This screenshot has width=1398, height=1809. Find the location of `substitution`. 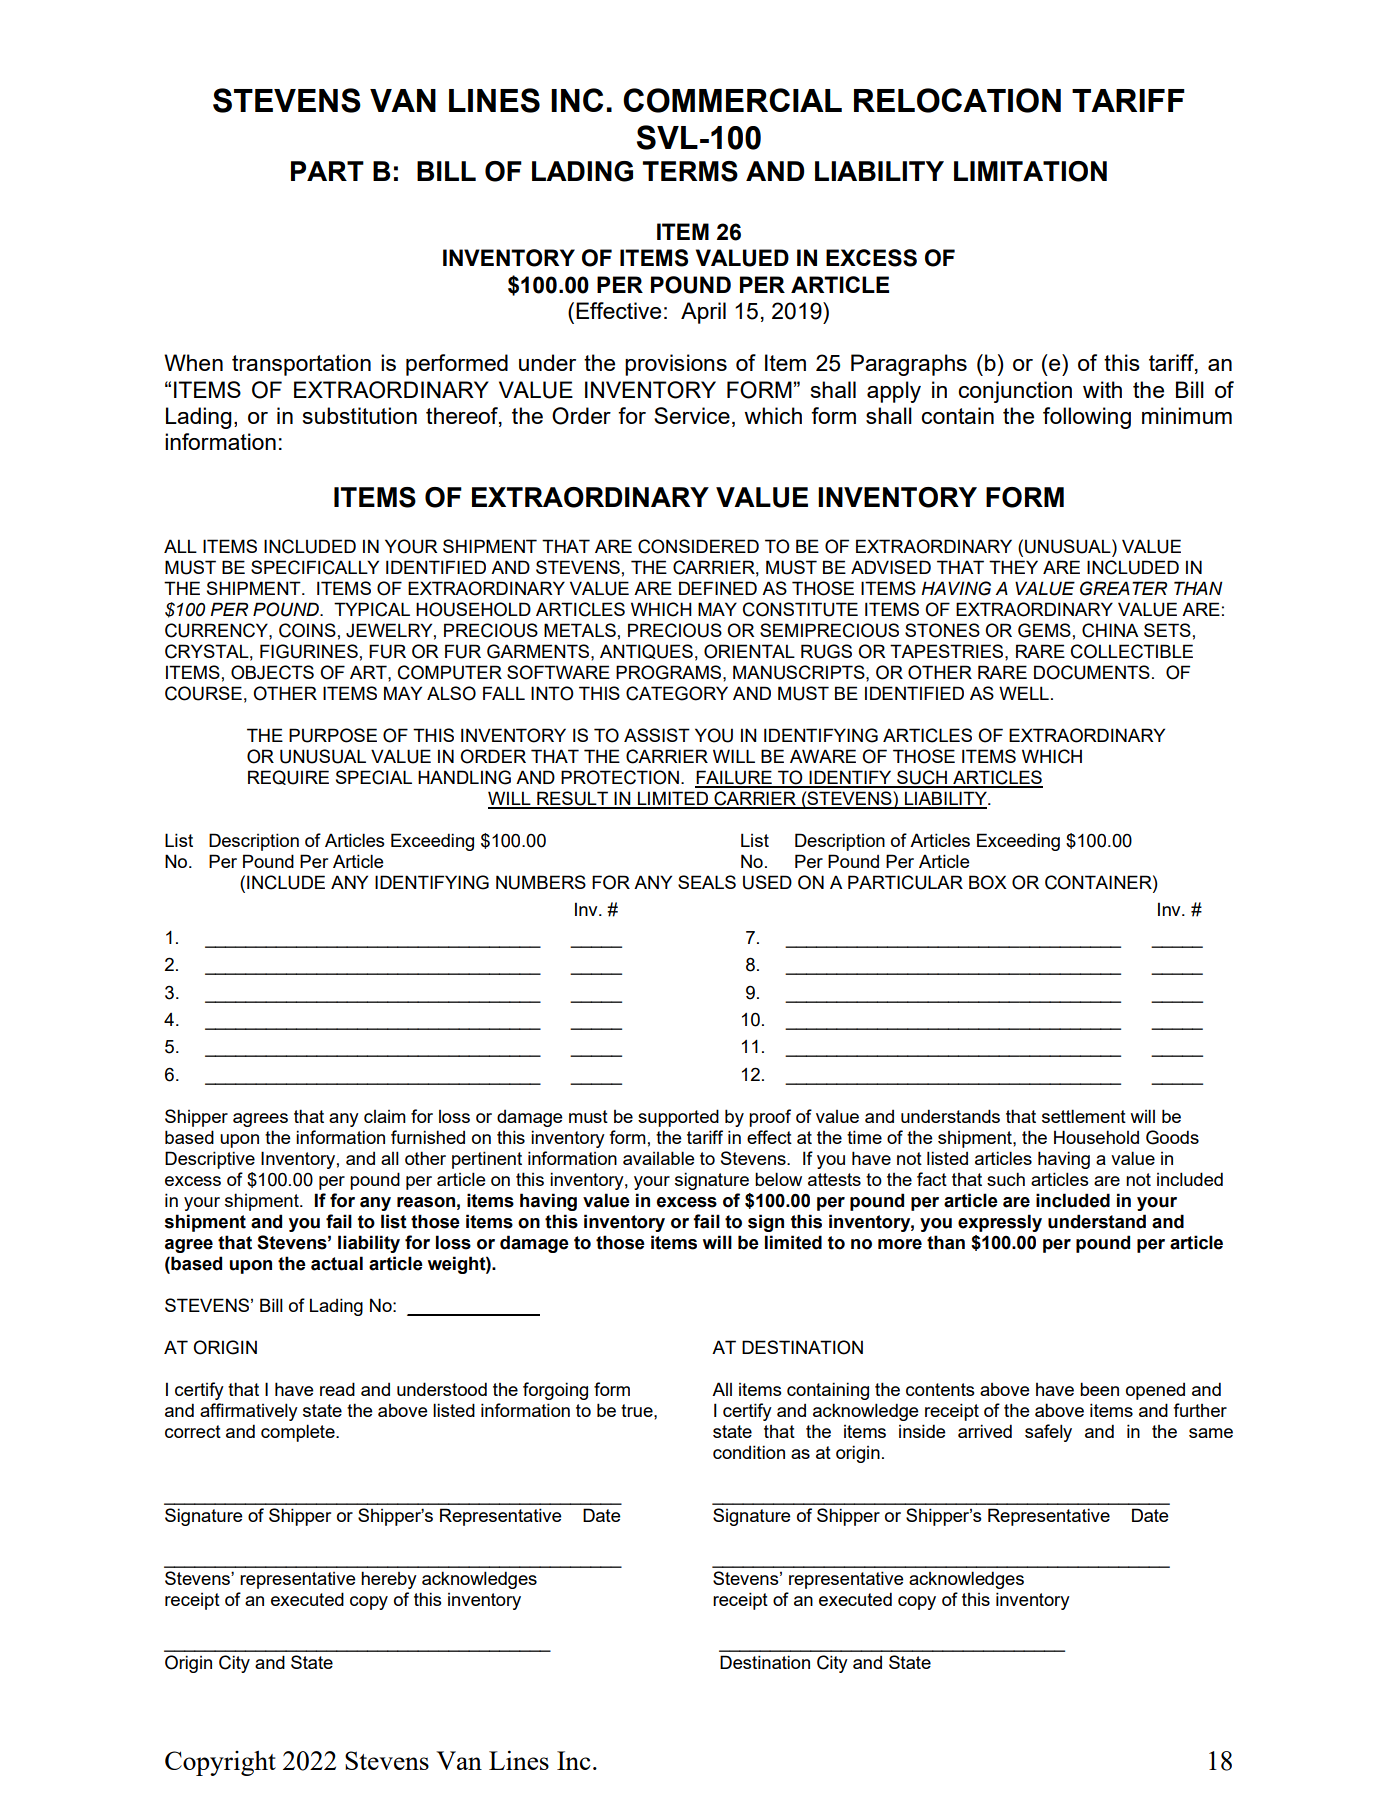

substitution is located at coordinates (359, 415).
